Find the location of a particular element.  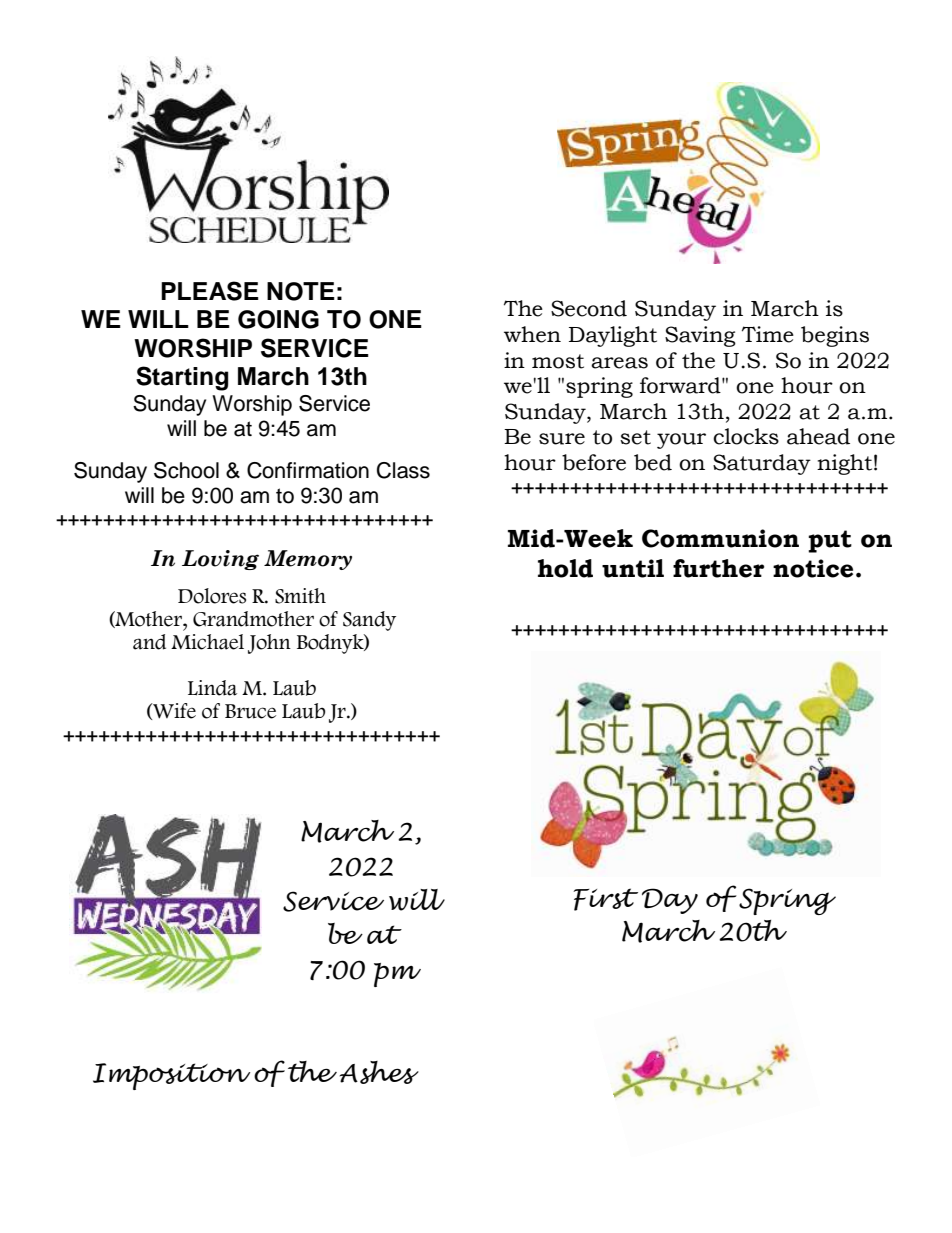

Loving is located at coordinates (220, 560).
